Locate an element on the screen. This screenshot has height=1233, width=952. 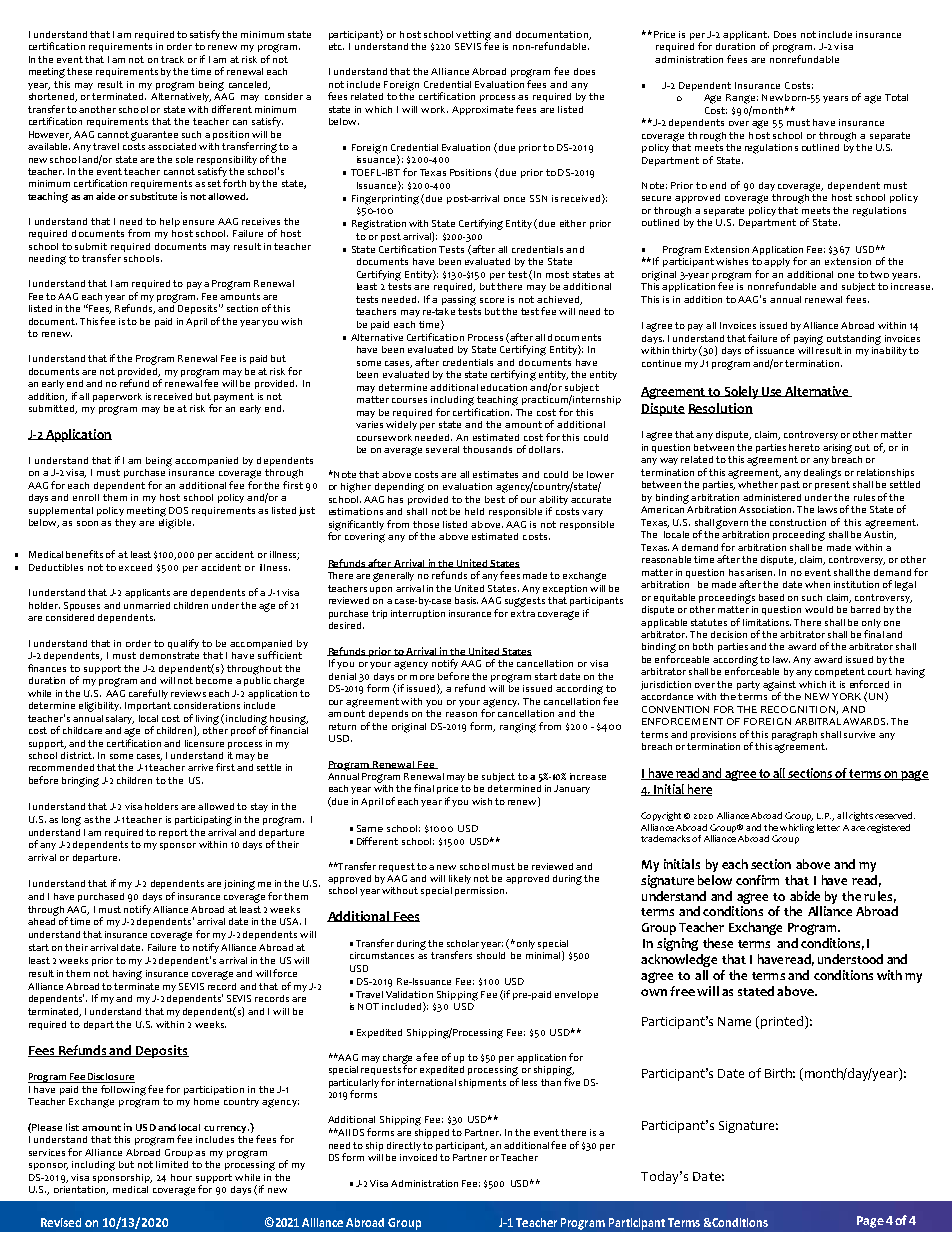
invoiced is located at coordinates (418, 1157).
